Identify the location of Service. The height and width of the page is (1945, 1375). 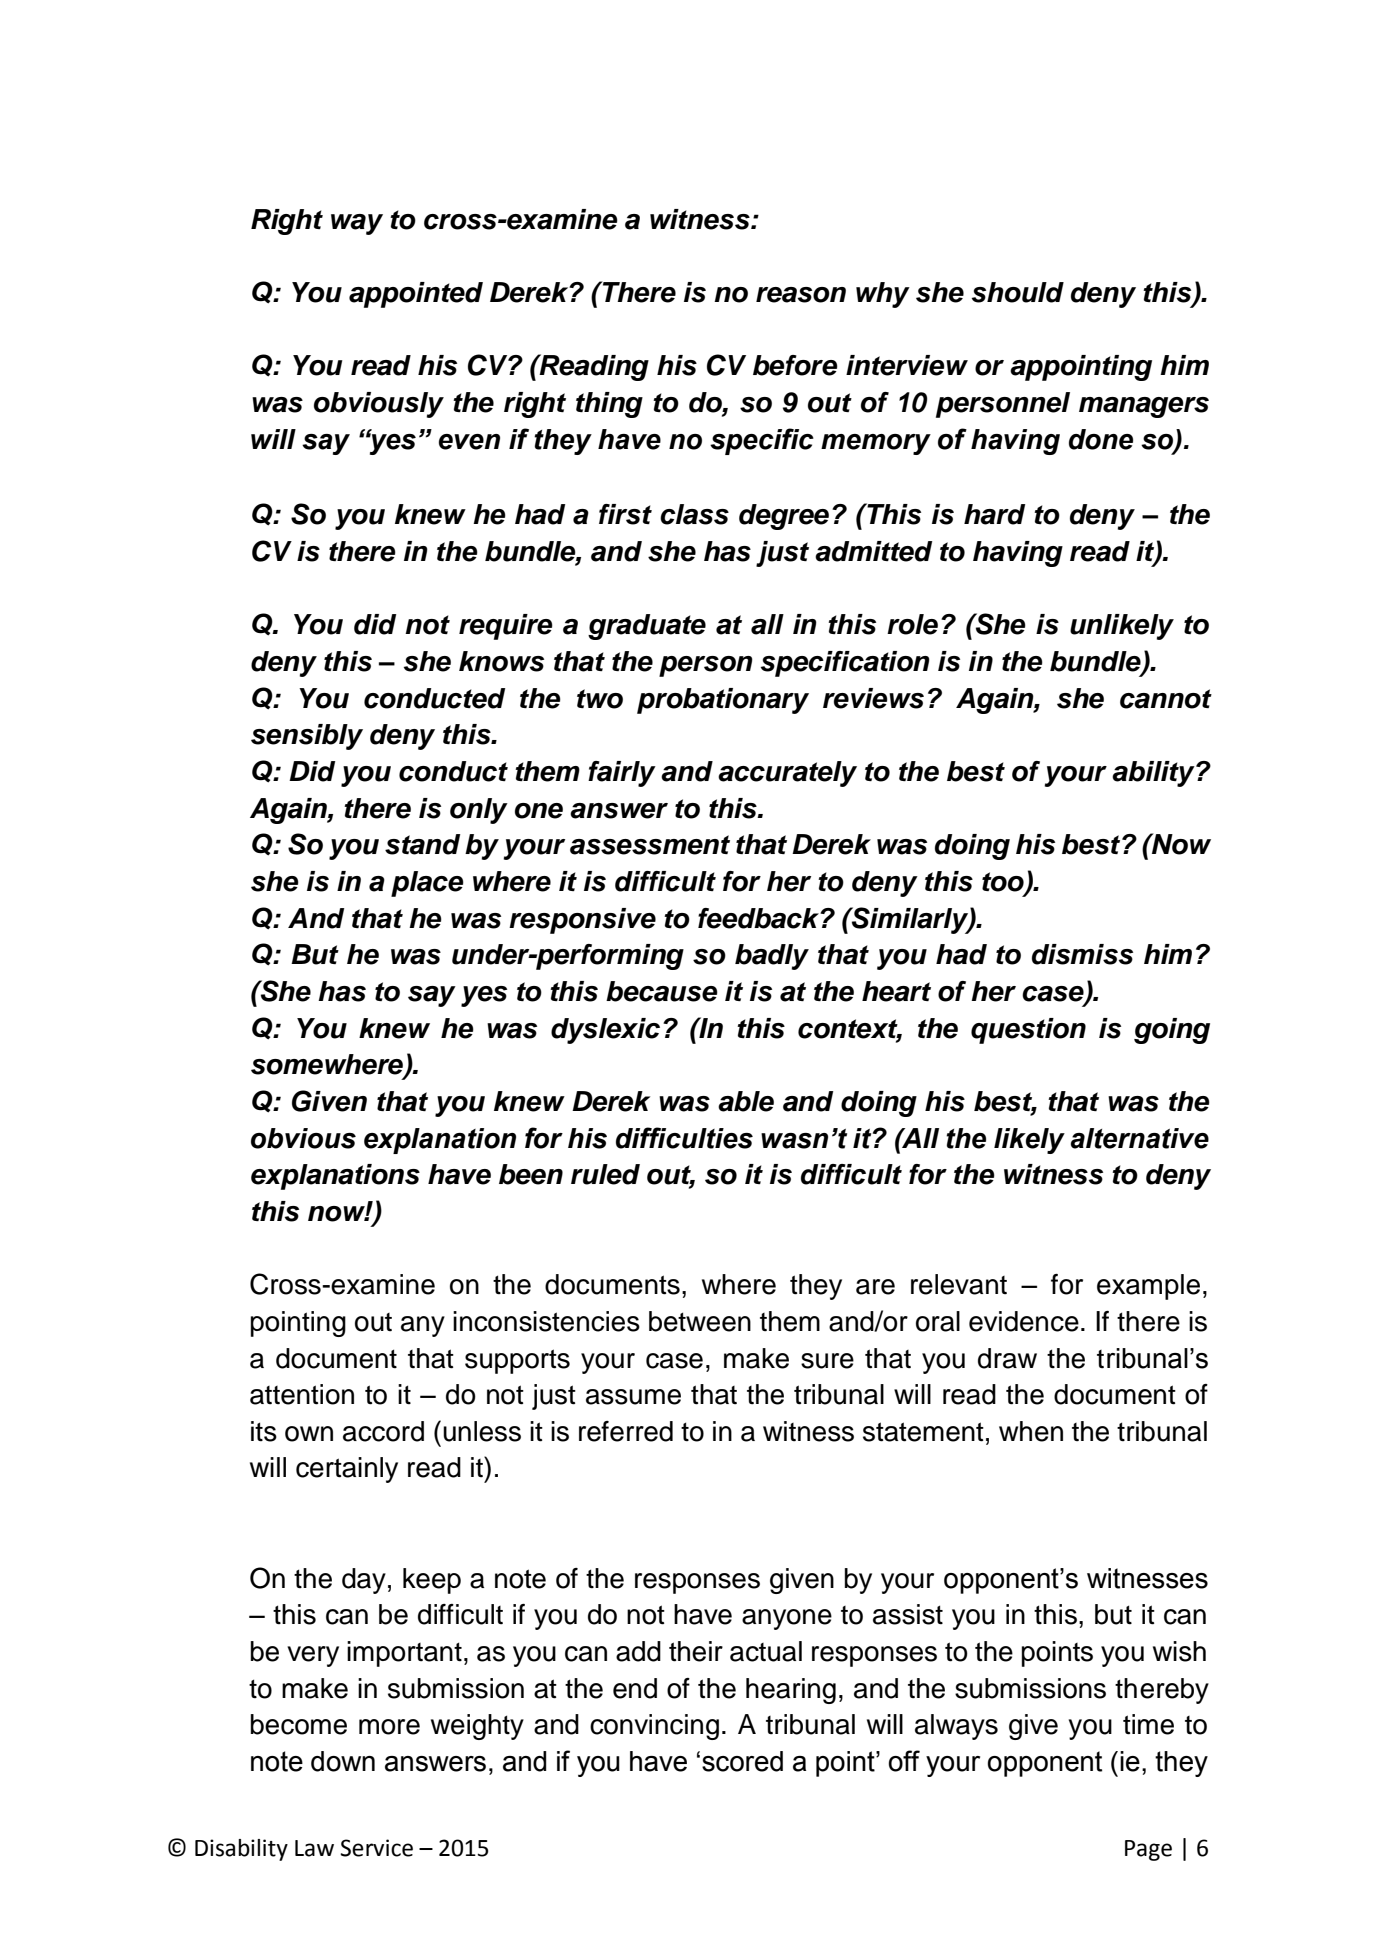
(376, 1848).
